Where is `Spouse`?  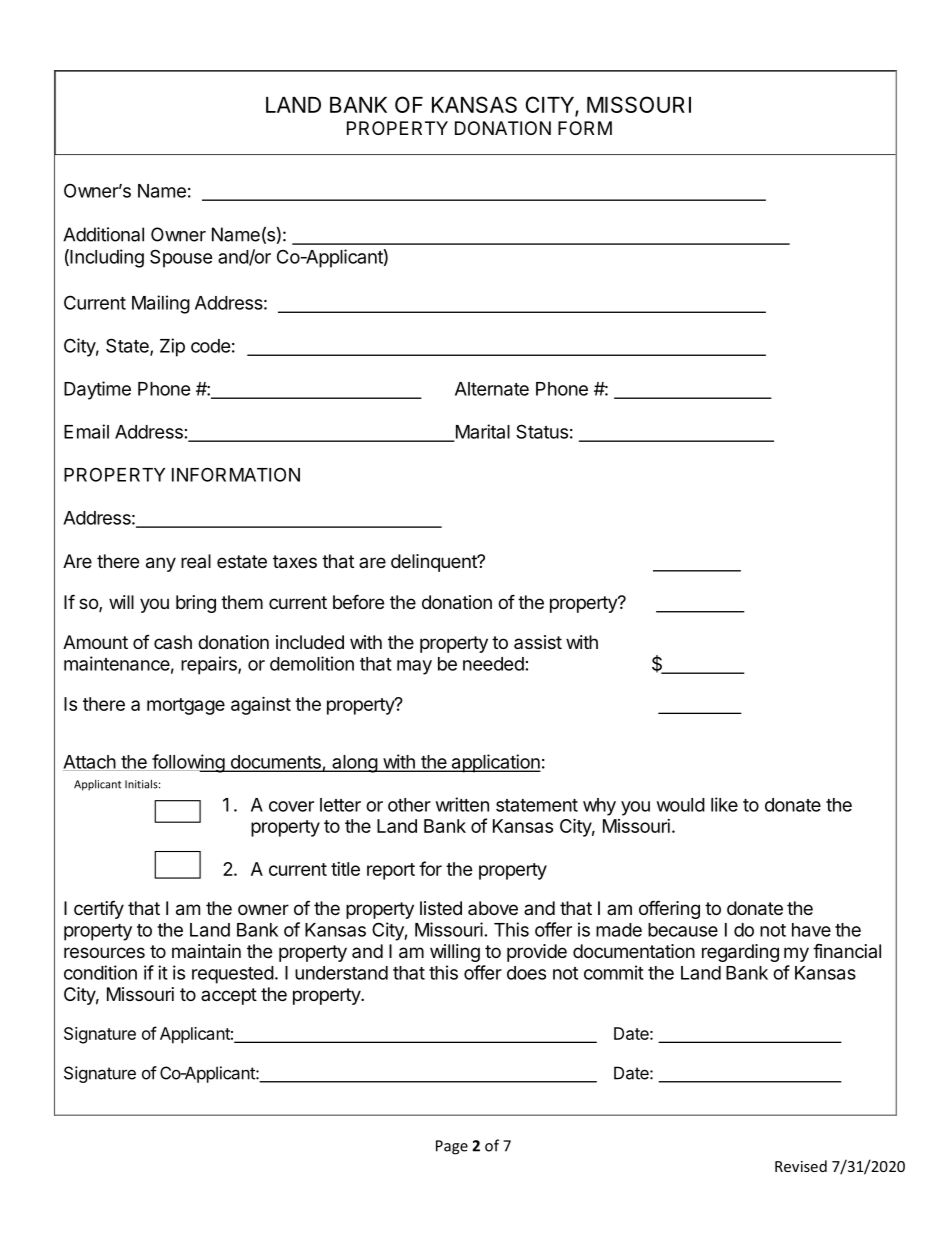
Spouse is located at coordinates (181, 258).
